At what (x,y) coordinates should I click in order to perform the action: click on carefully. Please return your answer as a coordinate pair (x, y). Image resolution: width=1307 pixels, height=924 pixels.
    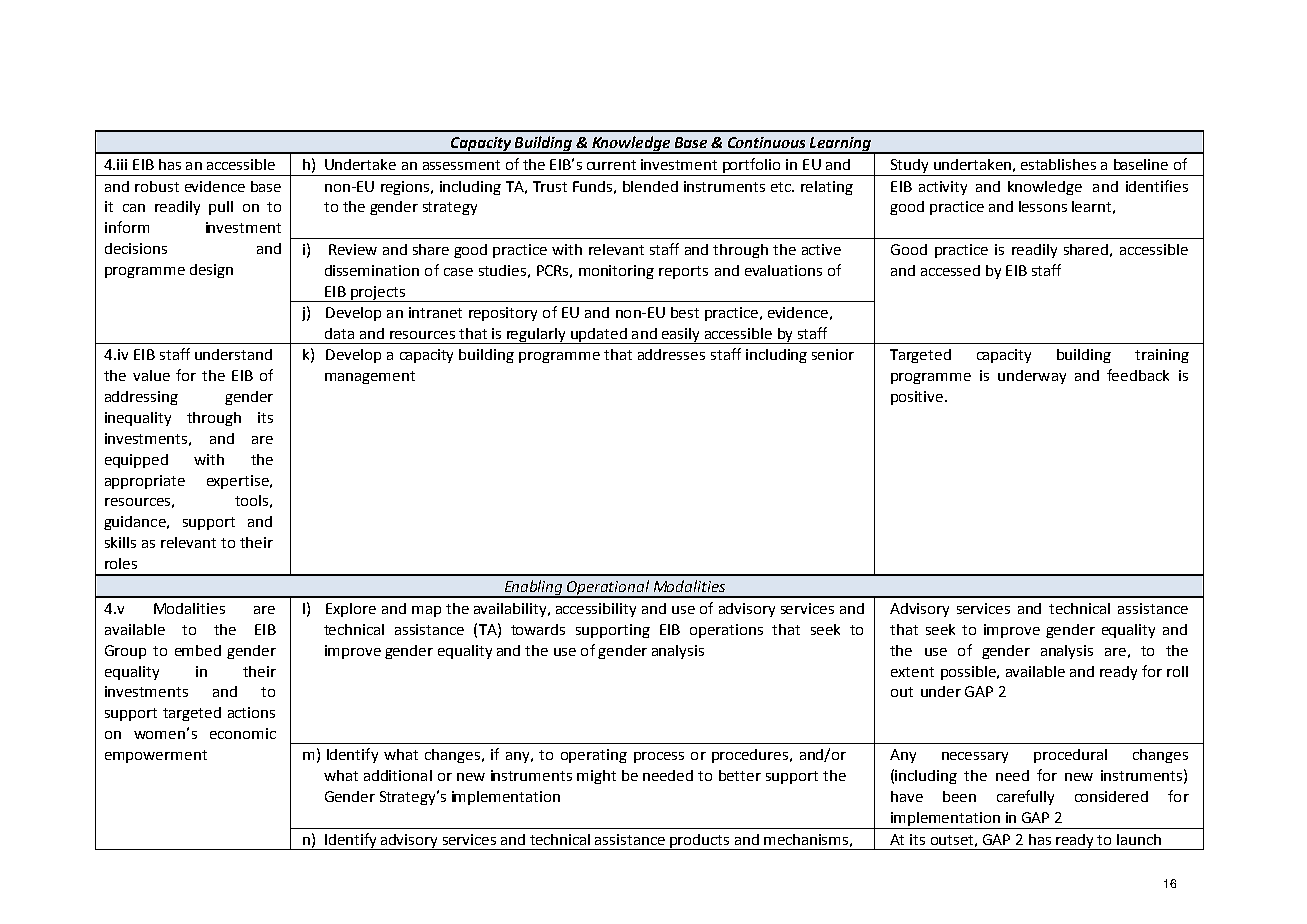
    Looking at the image, I should click on (1025, 797).
